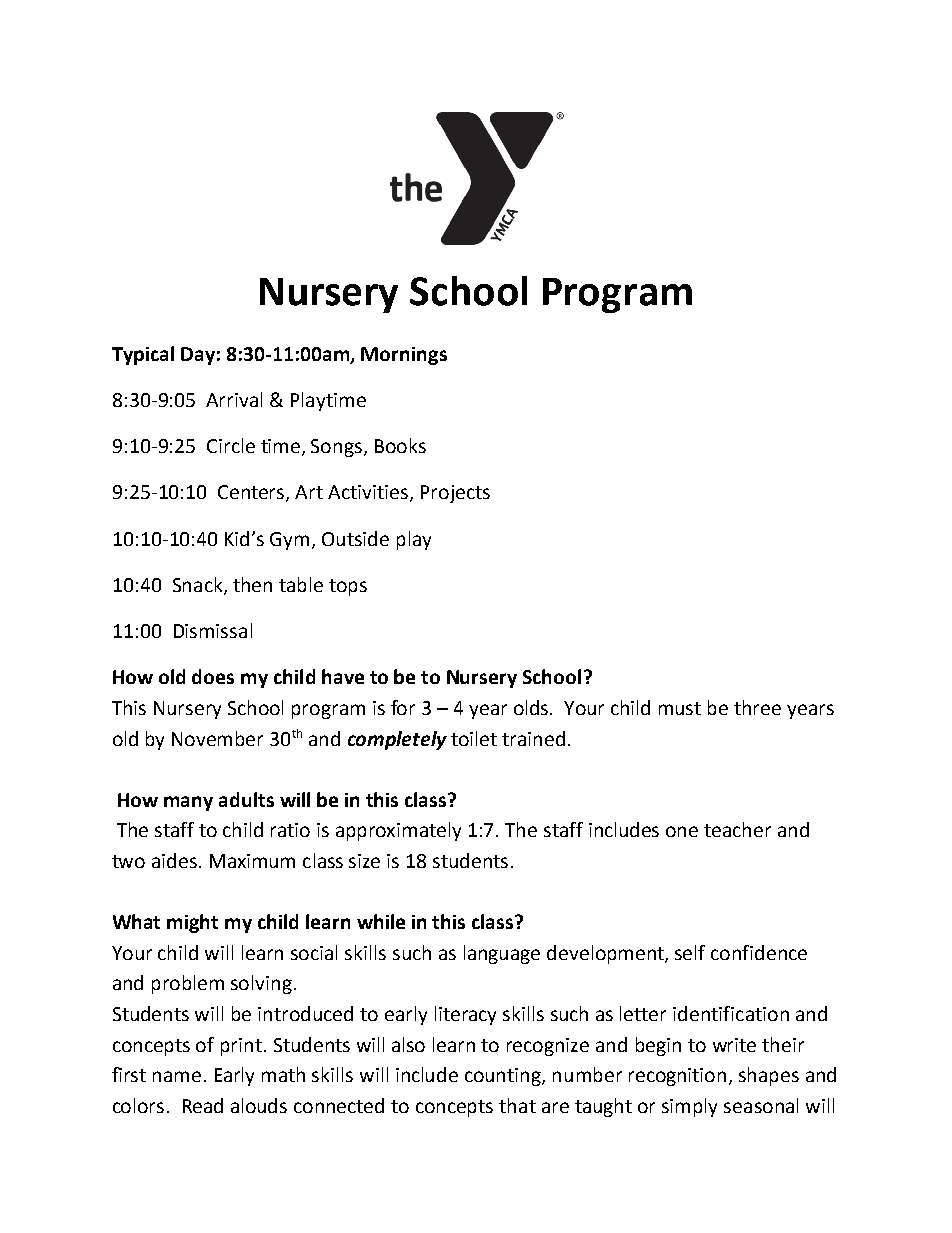  Describe the element at coordinates (455, 494) in the screenshot. I see `Projects` at that location.
